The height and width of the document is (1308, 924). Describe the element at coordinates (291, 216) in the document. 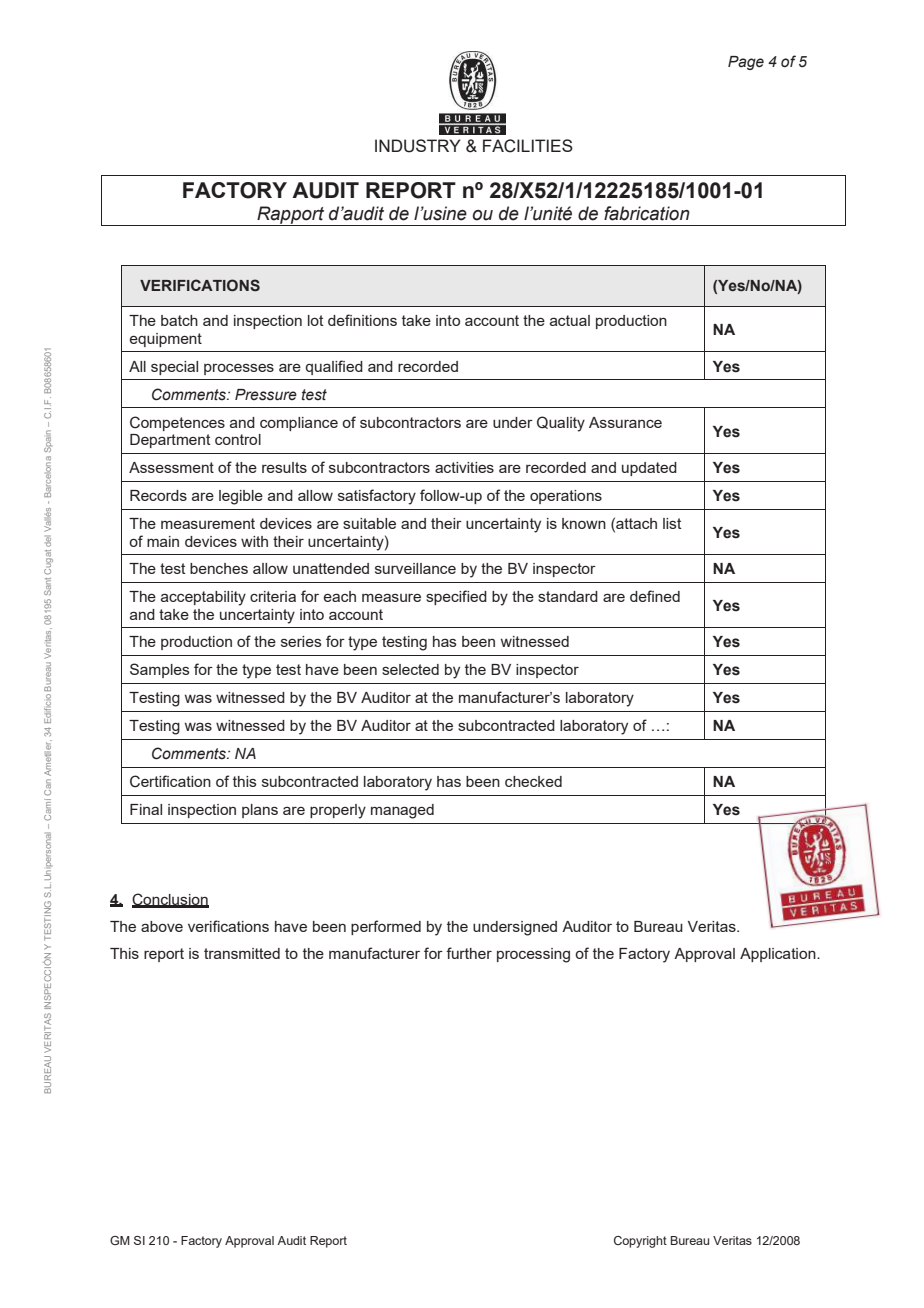

I see `Rapport` at that location.
